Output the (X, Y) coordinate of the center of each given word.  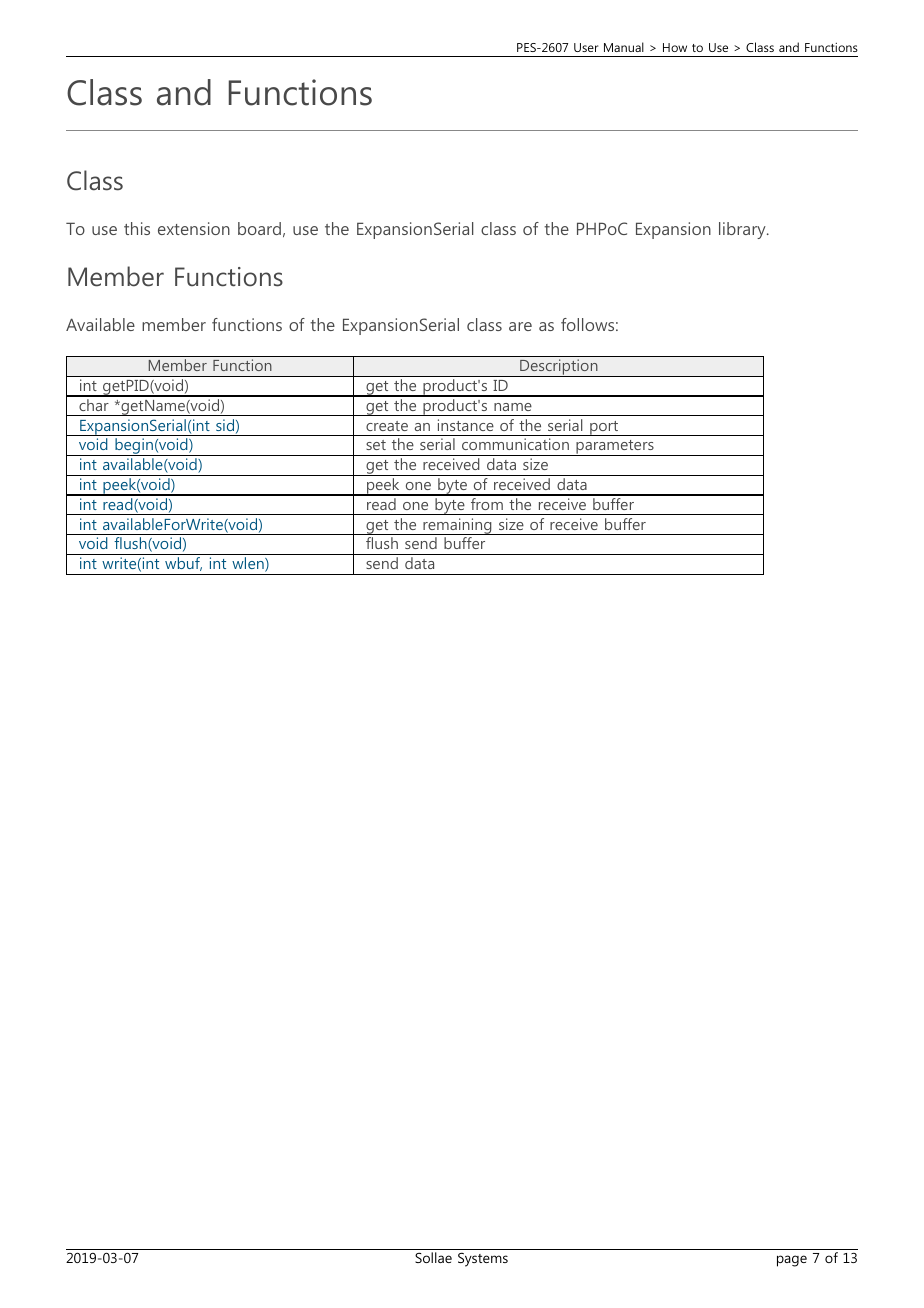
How (675, 47)
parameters (615, 448)
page (792, 1261)
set (376, 445)
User (586, 47)
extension (194, 228)
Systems (483, 1260)
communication (515, 444)
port (604, 428)
